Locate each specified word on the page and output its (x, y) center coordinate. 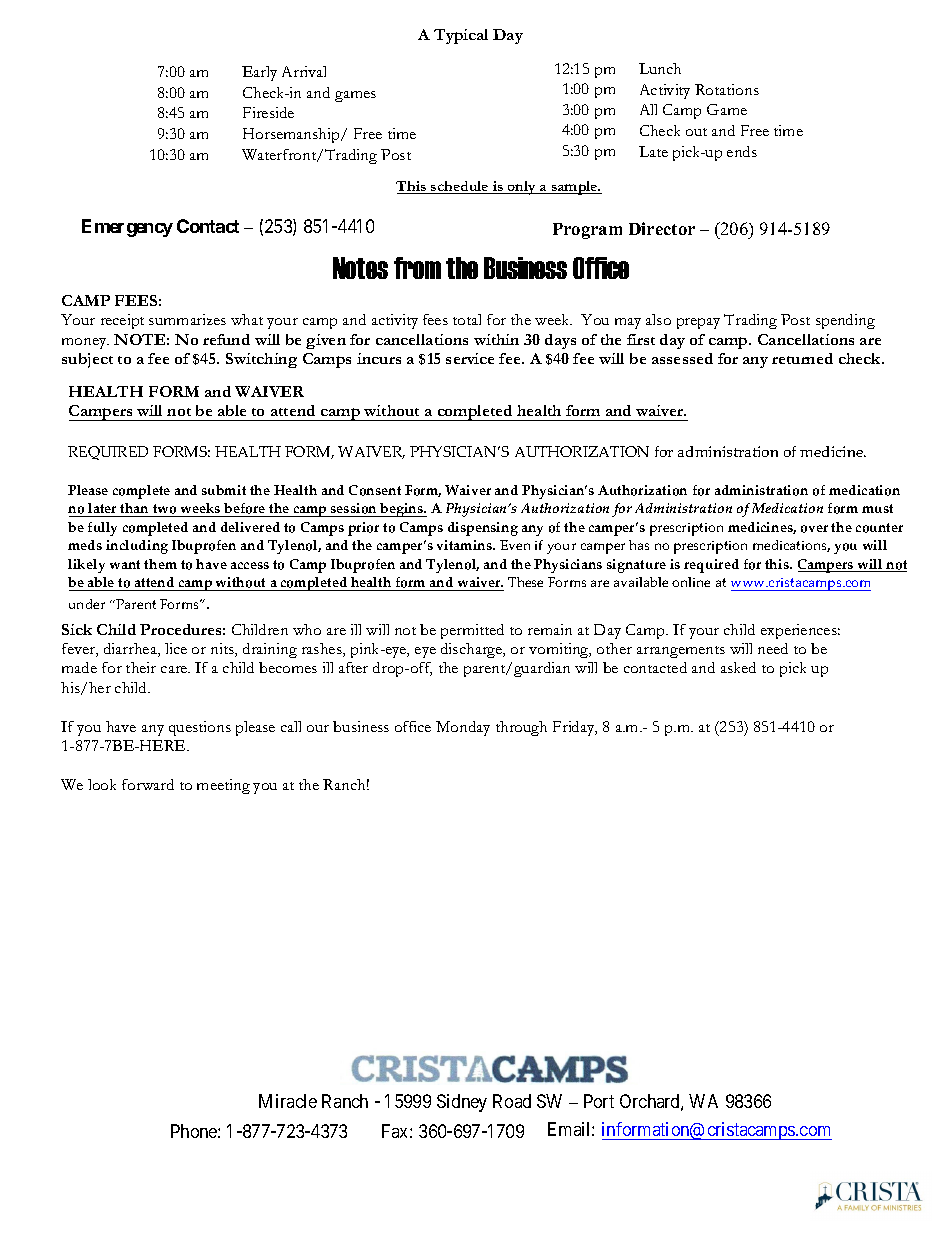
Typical (461, 36)
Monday (463, 728)
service (470, 358)
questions (200, 728)
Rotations (727, 89)
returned (802, 358)
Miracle (288, 1101)
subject (87, 360)
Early (259, 73)
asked (738, 667)
